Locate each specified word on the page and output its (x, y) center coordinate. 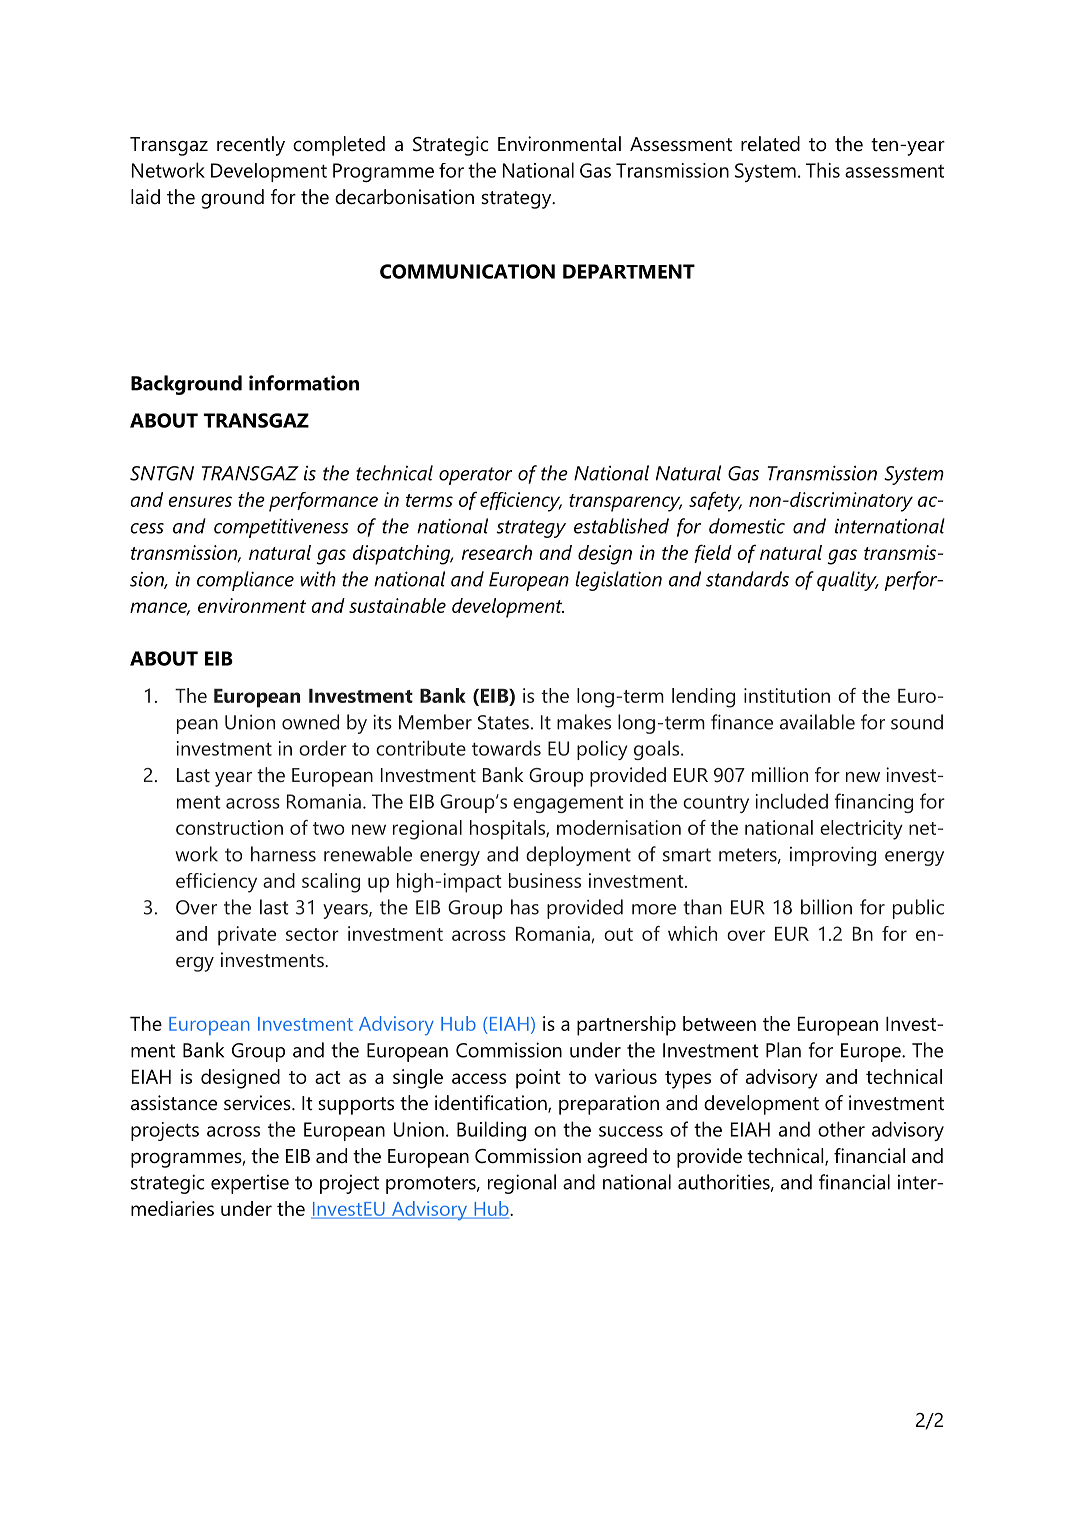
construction (229, 827)
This (823, 170)
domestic (747, 526)
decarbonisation (404, 197)
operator (475, 476)
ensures (200, 501)
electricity (861, 830)
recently (251, 146)
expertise (250, 1184)
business (545, 880)
